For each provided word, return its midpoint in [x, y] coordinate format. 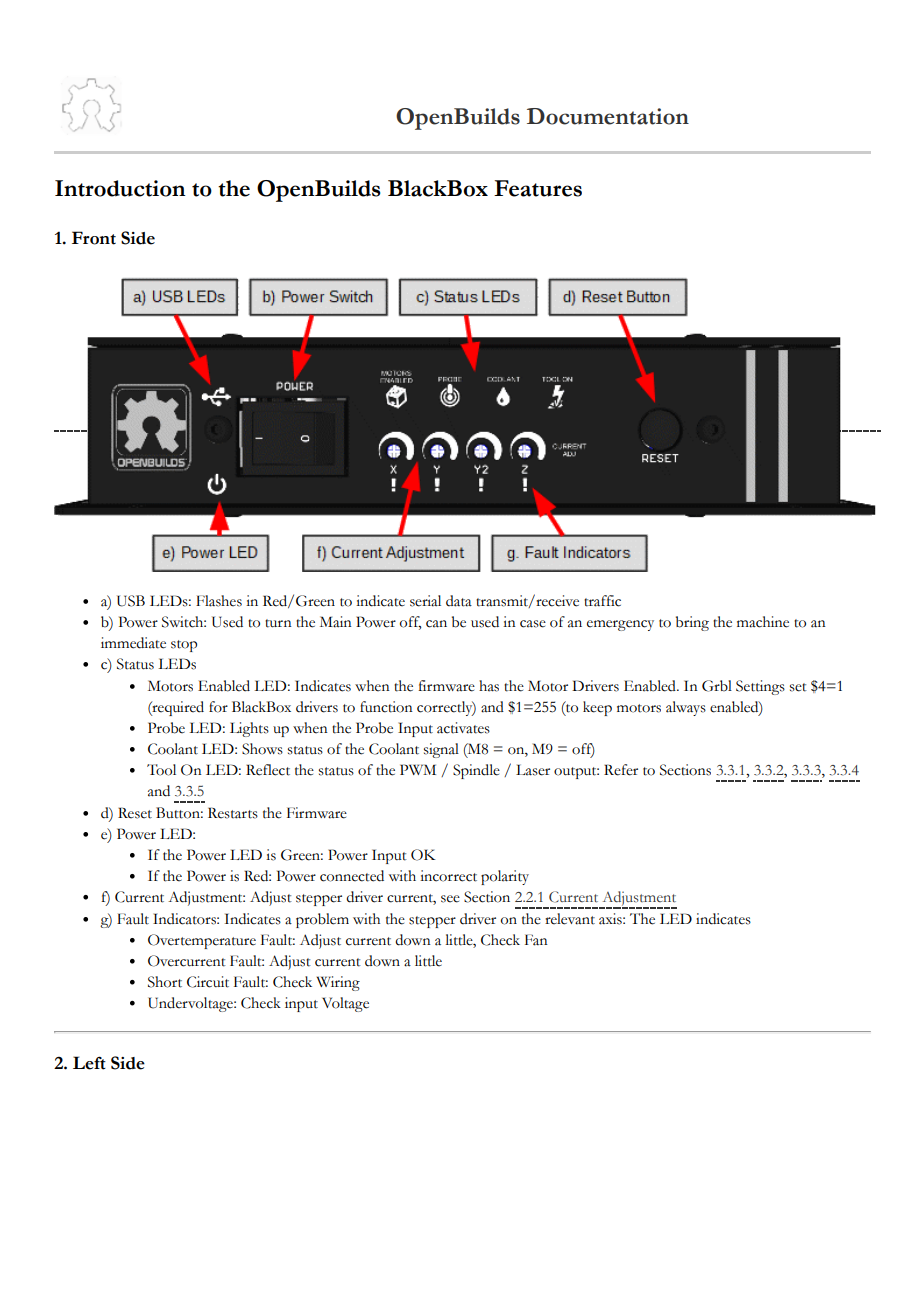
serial [425, 601]
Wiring [338, 983]
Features [538, 188]
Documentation [608, 116]
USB [131, 601]
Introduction [120, 188]
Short [165, 982]
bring [692, 623]
